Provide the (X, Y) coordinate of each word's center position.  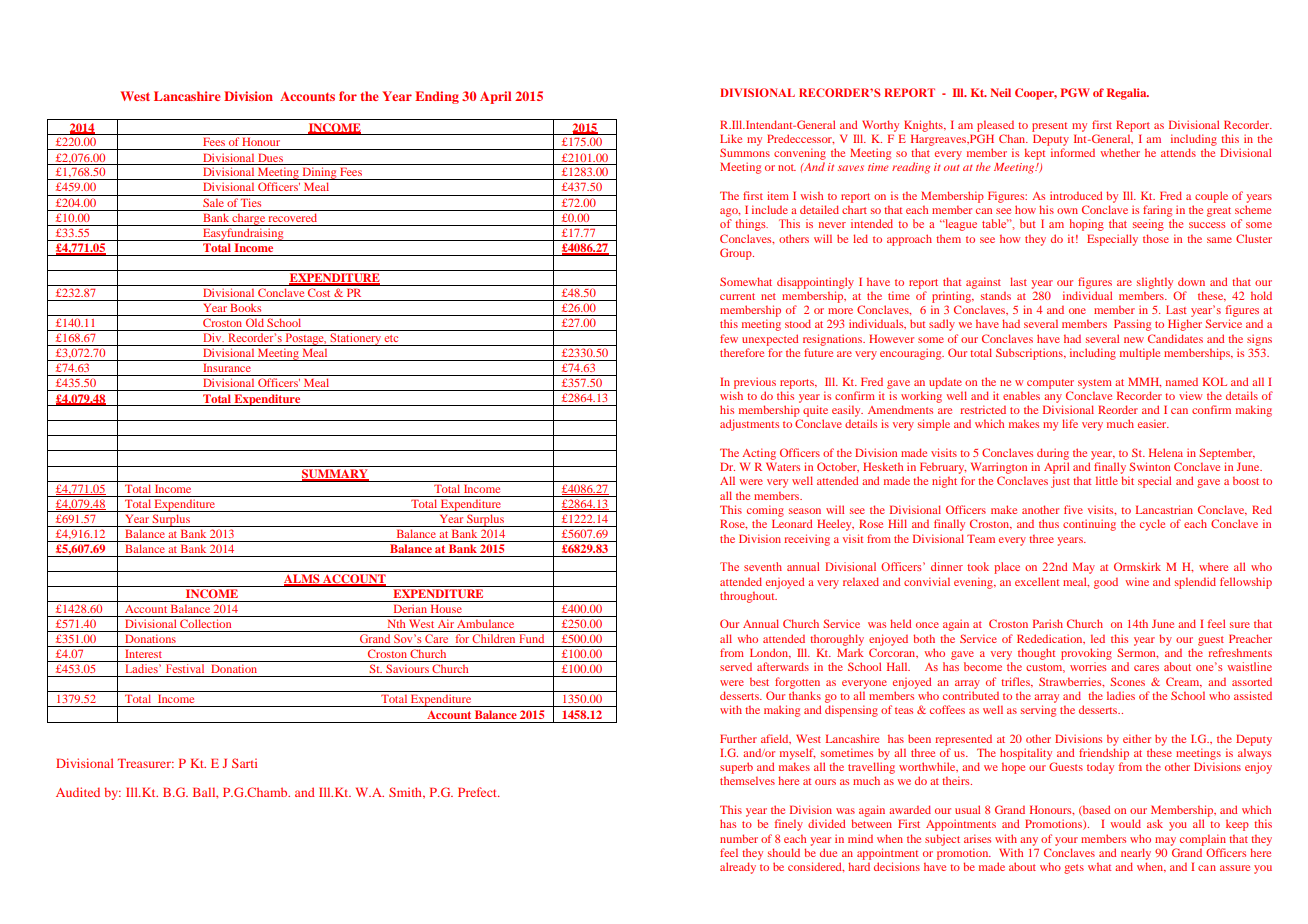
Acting (759, 454)
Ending (437, 97)
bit (1127, 480)
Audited (78, 792)
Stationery (356, 339)
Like (731, 138)
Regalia (1128, 94)
